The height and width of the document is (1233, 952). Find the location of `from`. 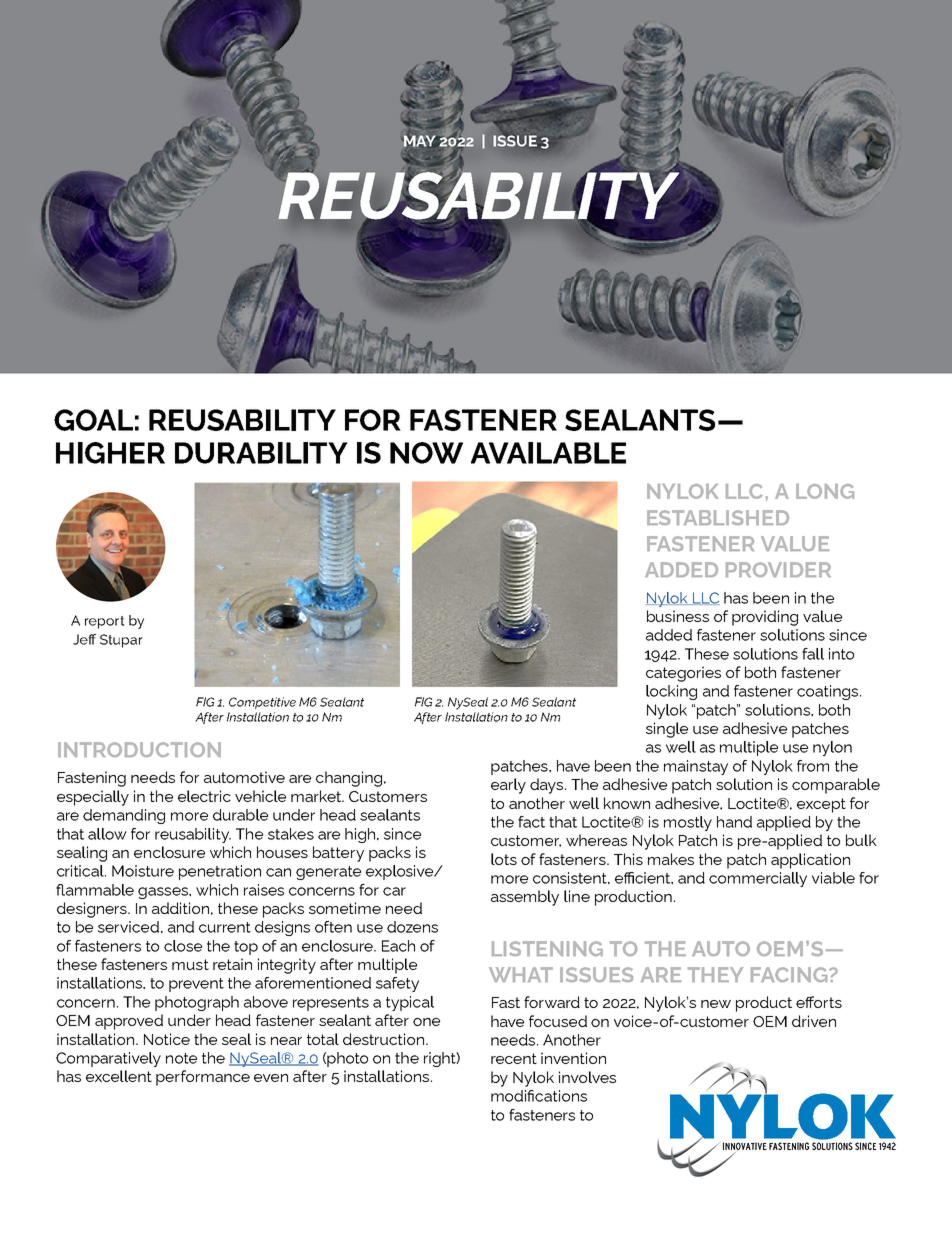

from is located at coordinates (813, 766).
